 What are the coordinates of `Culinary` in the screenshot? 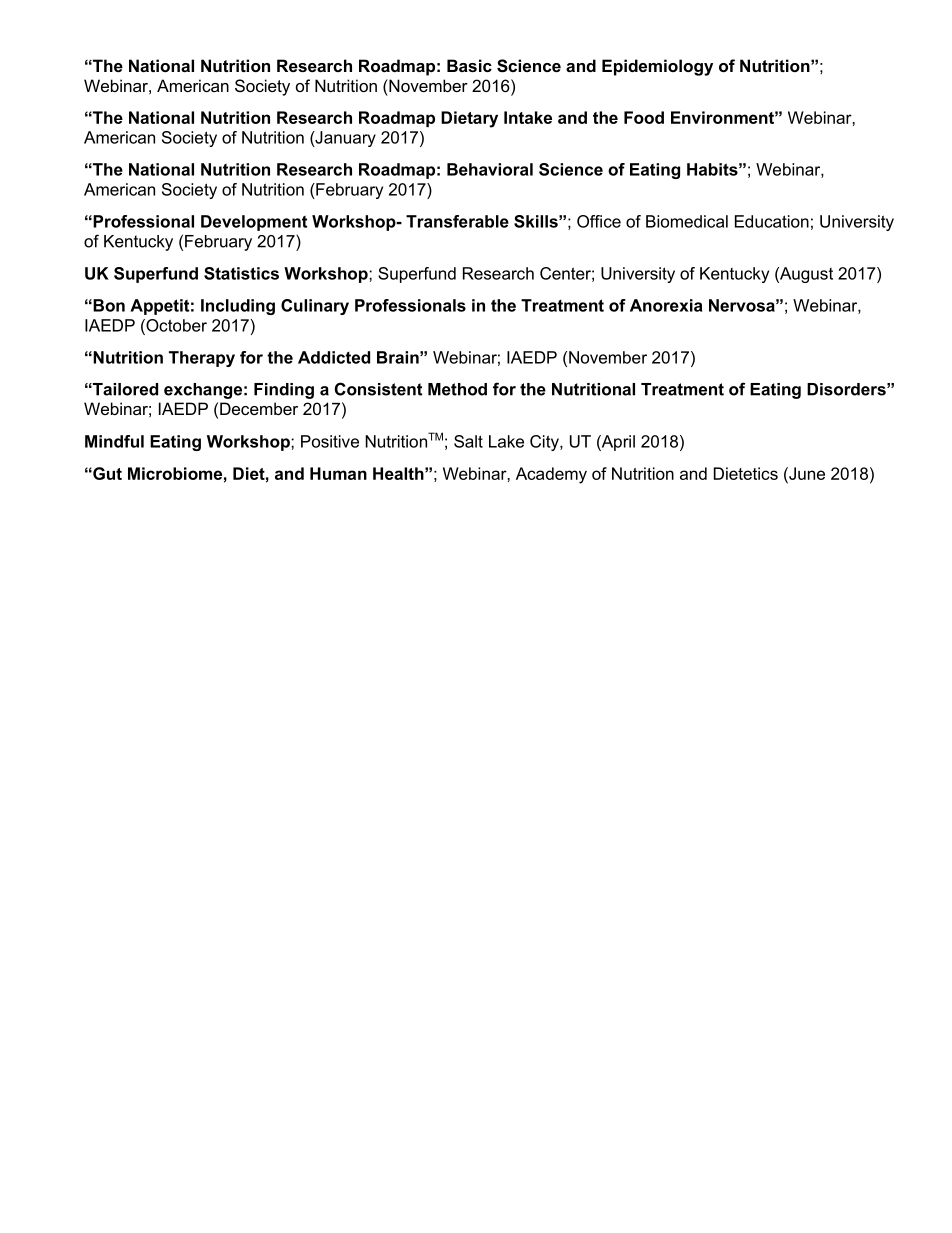 It's located at (315, 307).
